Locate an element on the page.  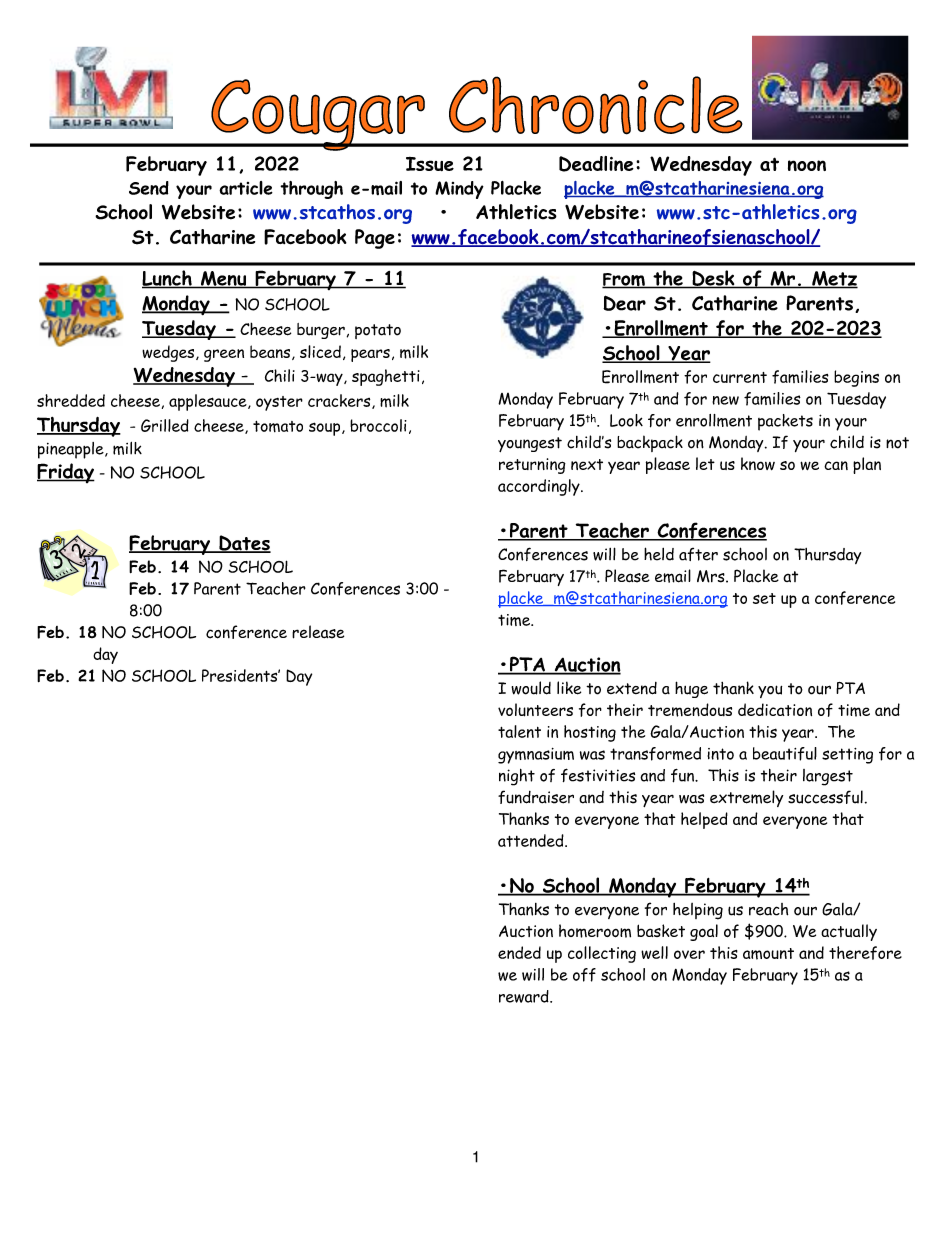
accordingly is located at coordinates (540, 487).
